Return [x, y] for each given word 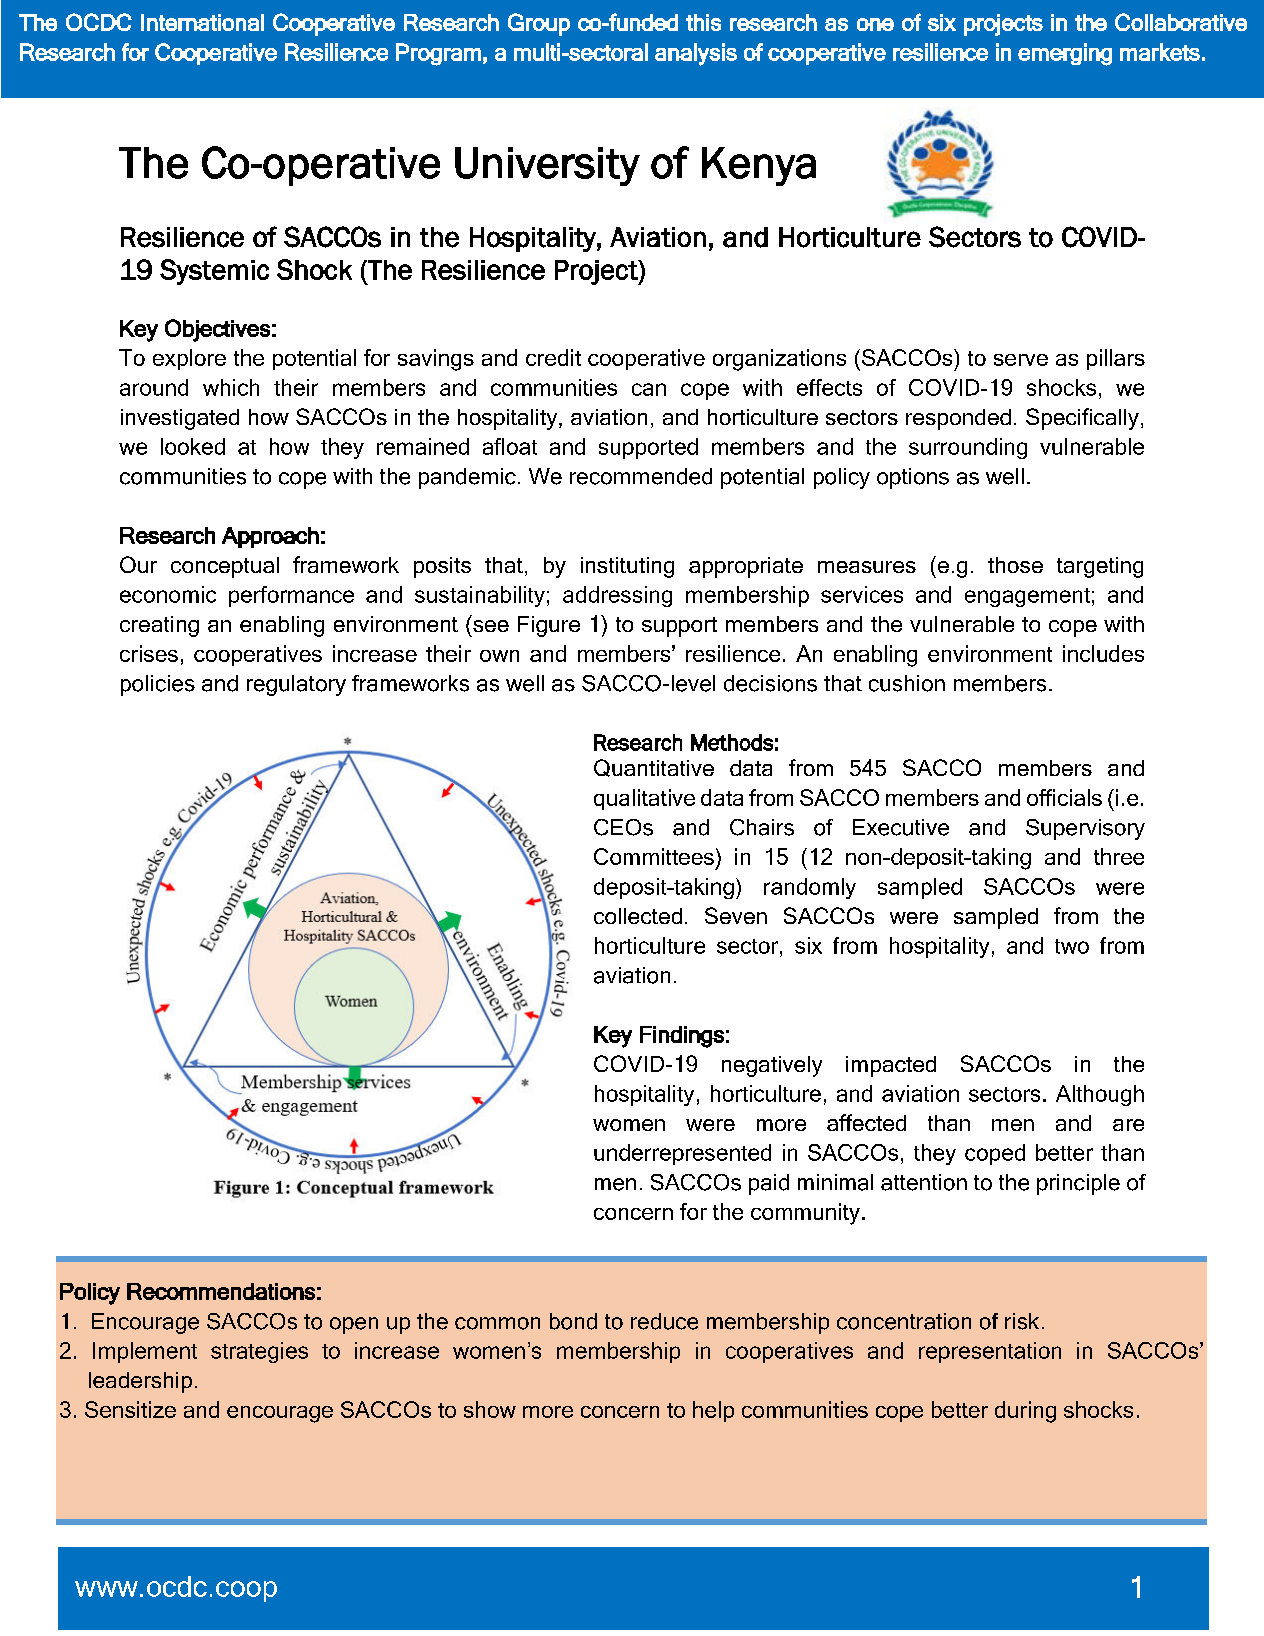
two [1072, 946]
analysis [696, 54]
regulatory [296, 685]
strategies [259, 1352]
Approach [270, 537]
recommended [641, 476]
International [202, 22]
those [1015, 565]
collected [638, 916]
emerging [1065, 54]
